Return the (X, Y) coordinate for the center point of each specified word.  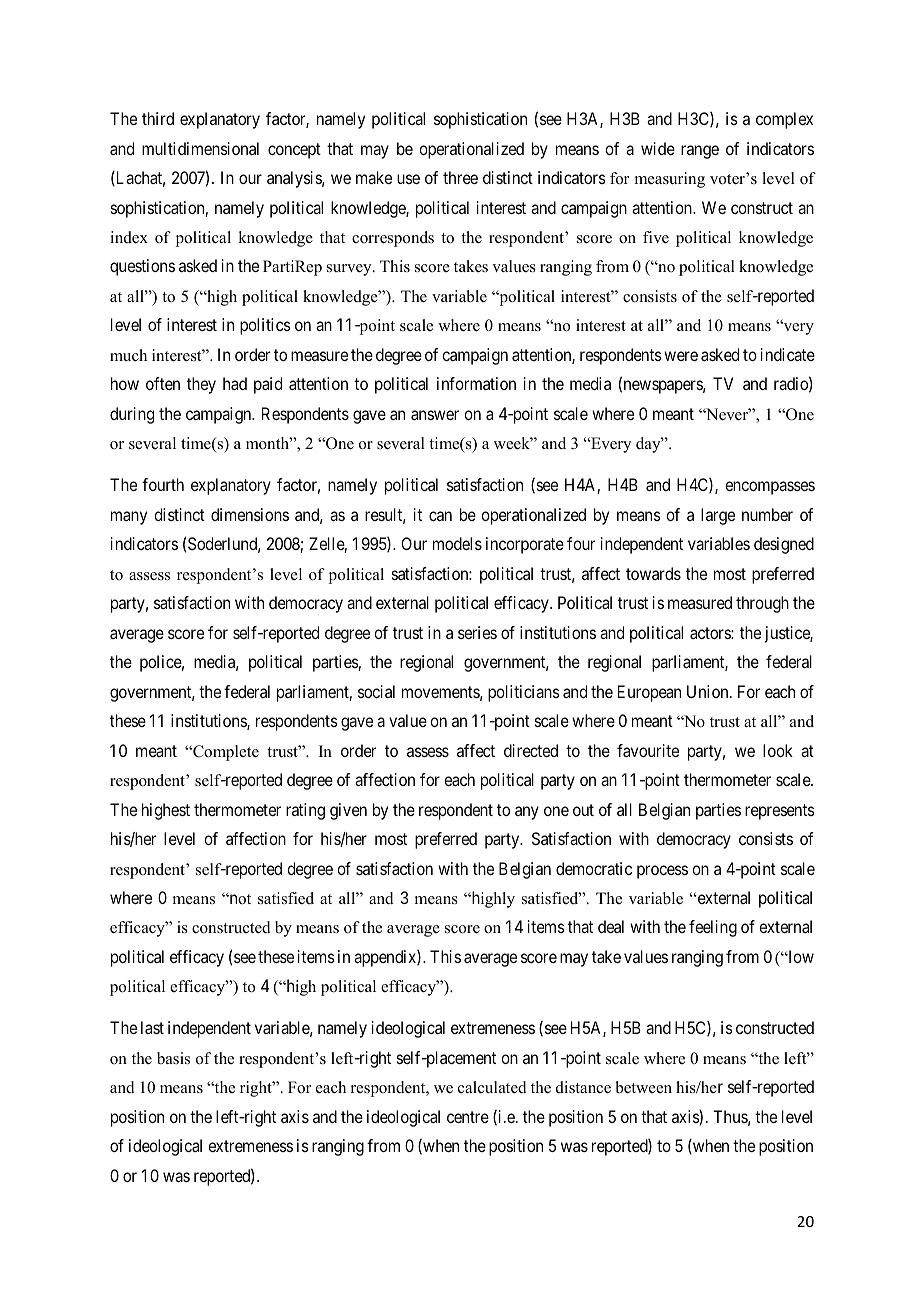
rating (305, 811)
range (700, 152)
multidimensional (200, 148)
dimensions (250, 514)
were (681, 356)
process (662, 872)
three (460, 177)
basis (173, 1058)
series (477, 632)
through (762, 604)
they (201, 385)
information (476, 383)
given (348, 811)
